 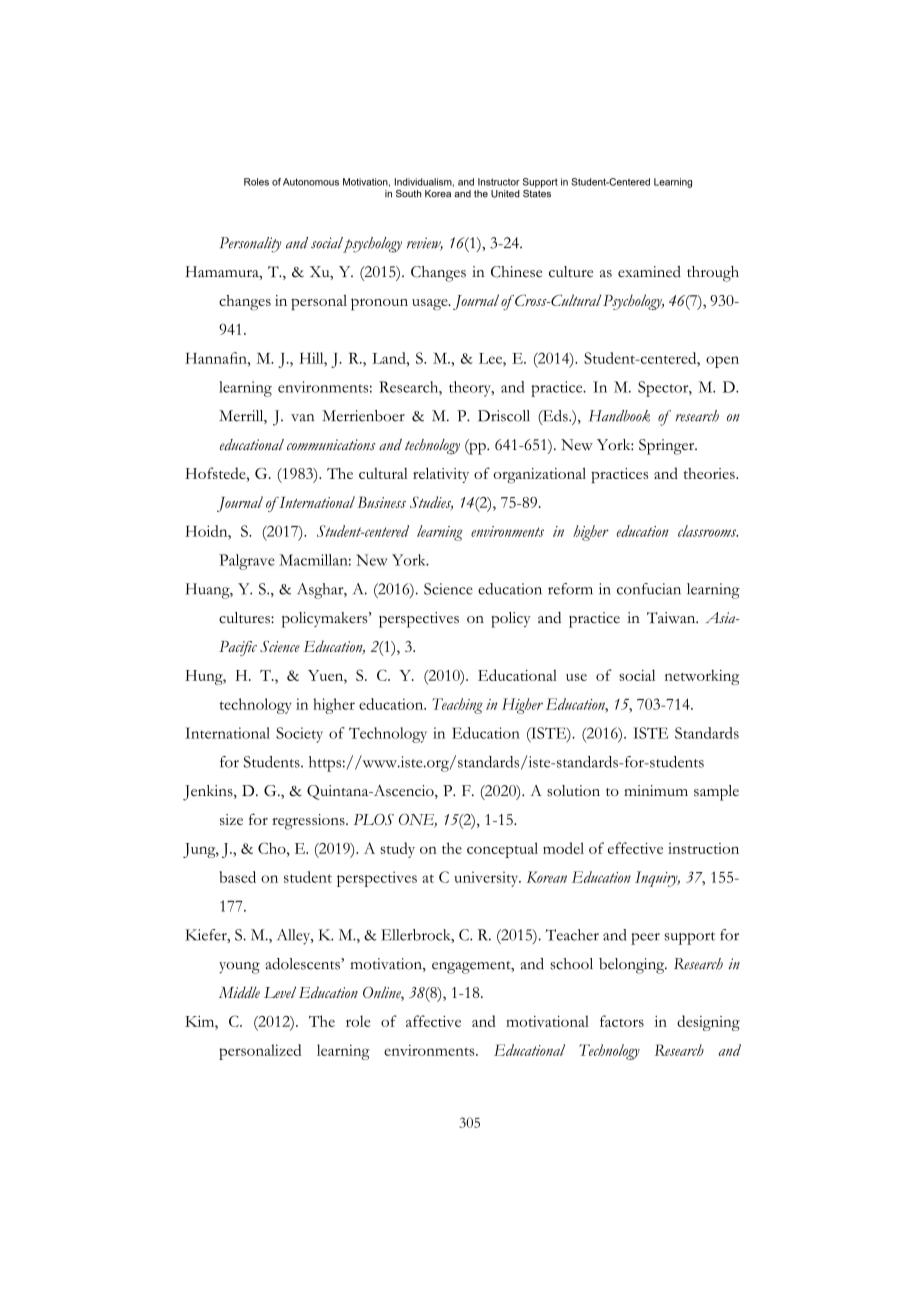 What do you see at coordinates (649, 589) in the image?
I see `confucian` at bounding box center [649, 589].
